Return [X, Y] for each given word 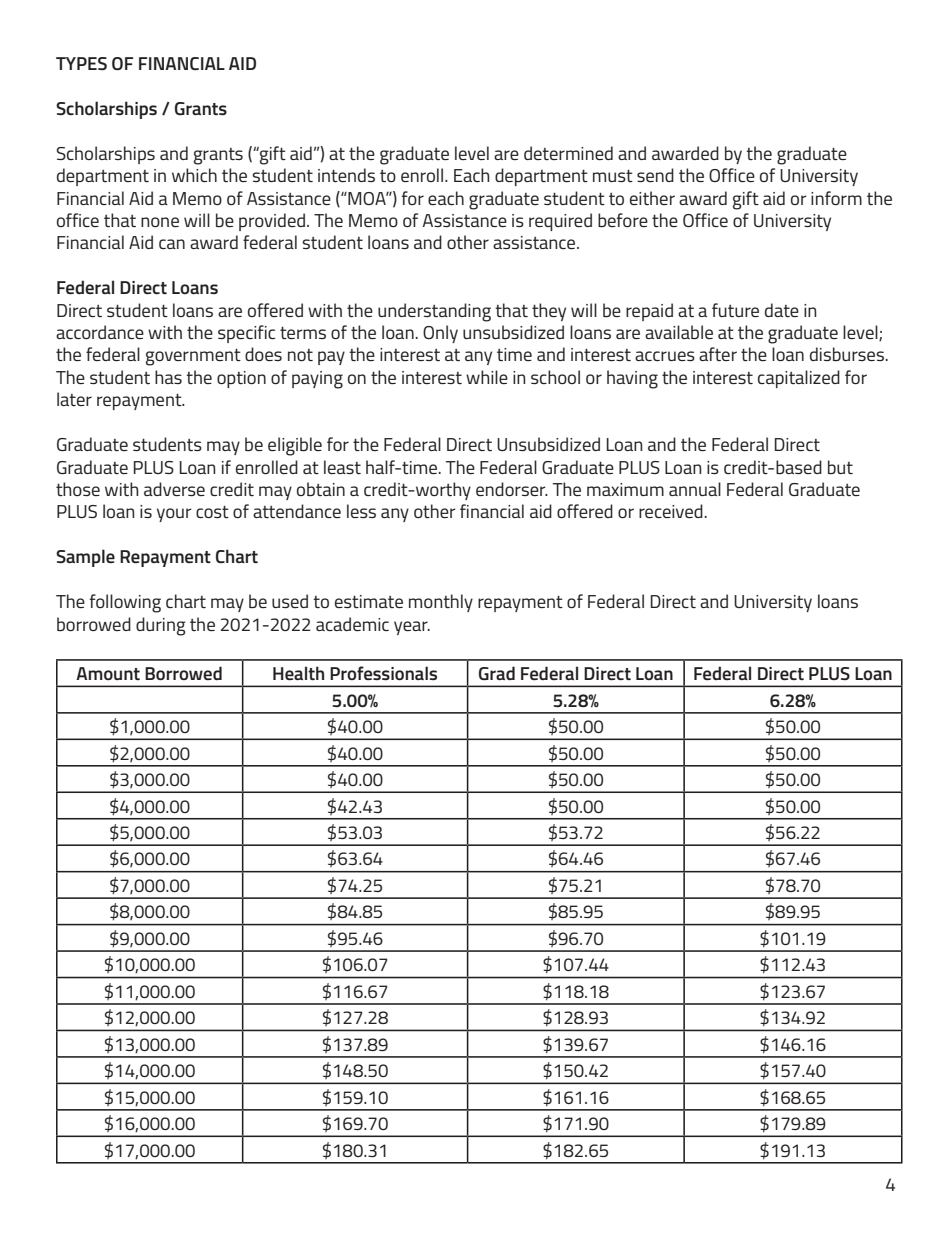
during [161, 626]
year [412, 628]
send [655, 175]
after [718, 354]
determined [568, 153]
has [168, 377]
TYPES [81, 63]
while [487, 377]
